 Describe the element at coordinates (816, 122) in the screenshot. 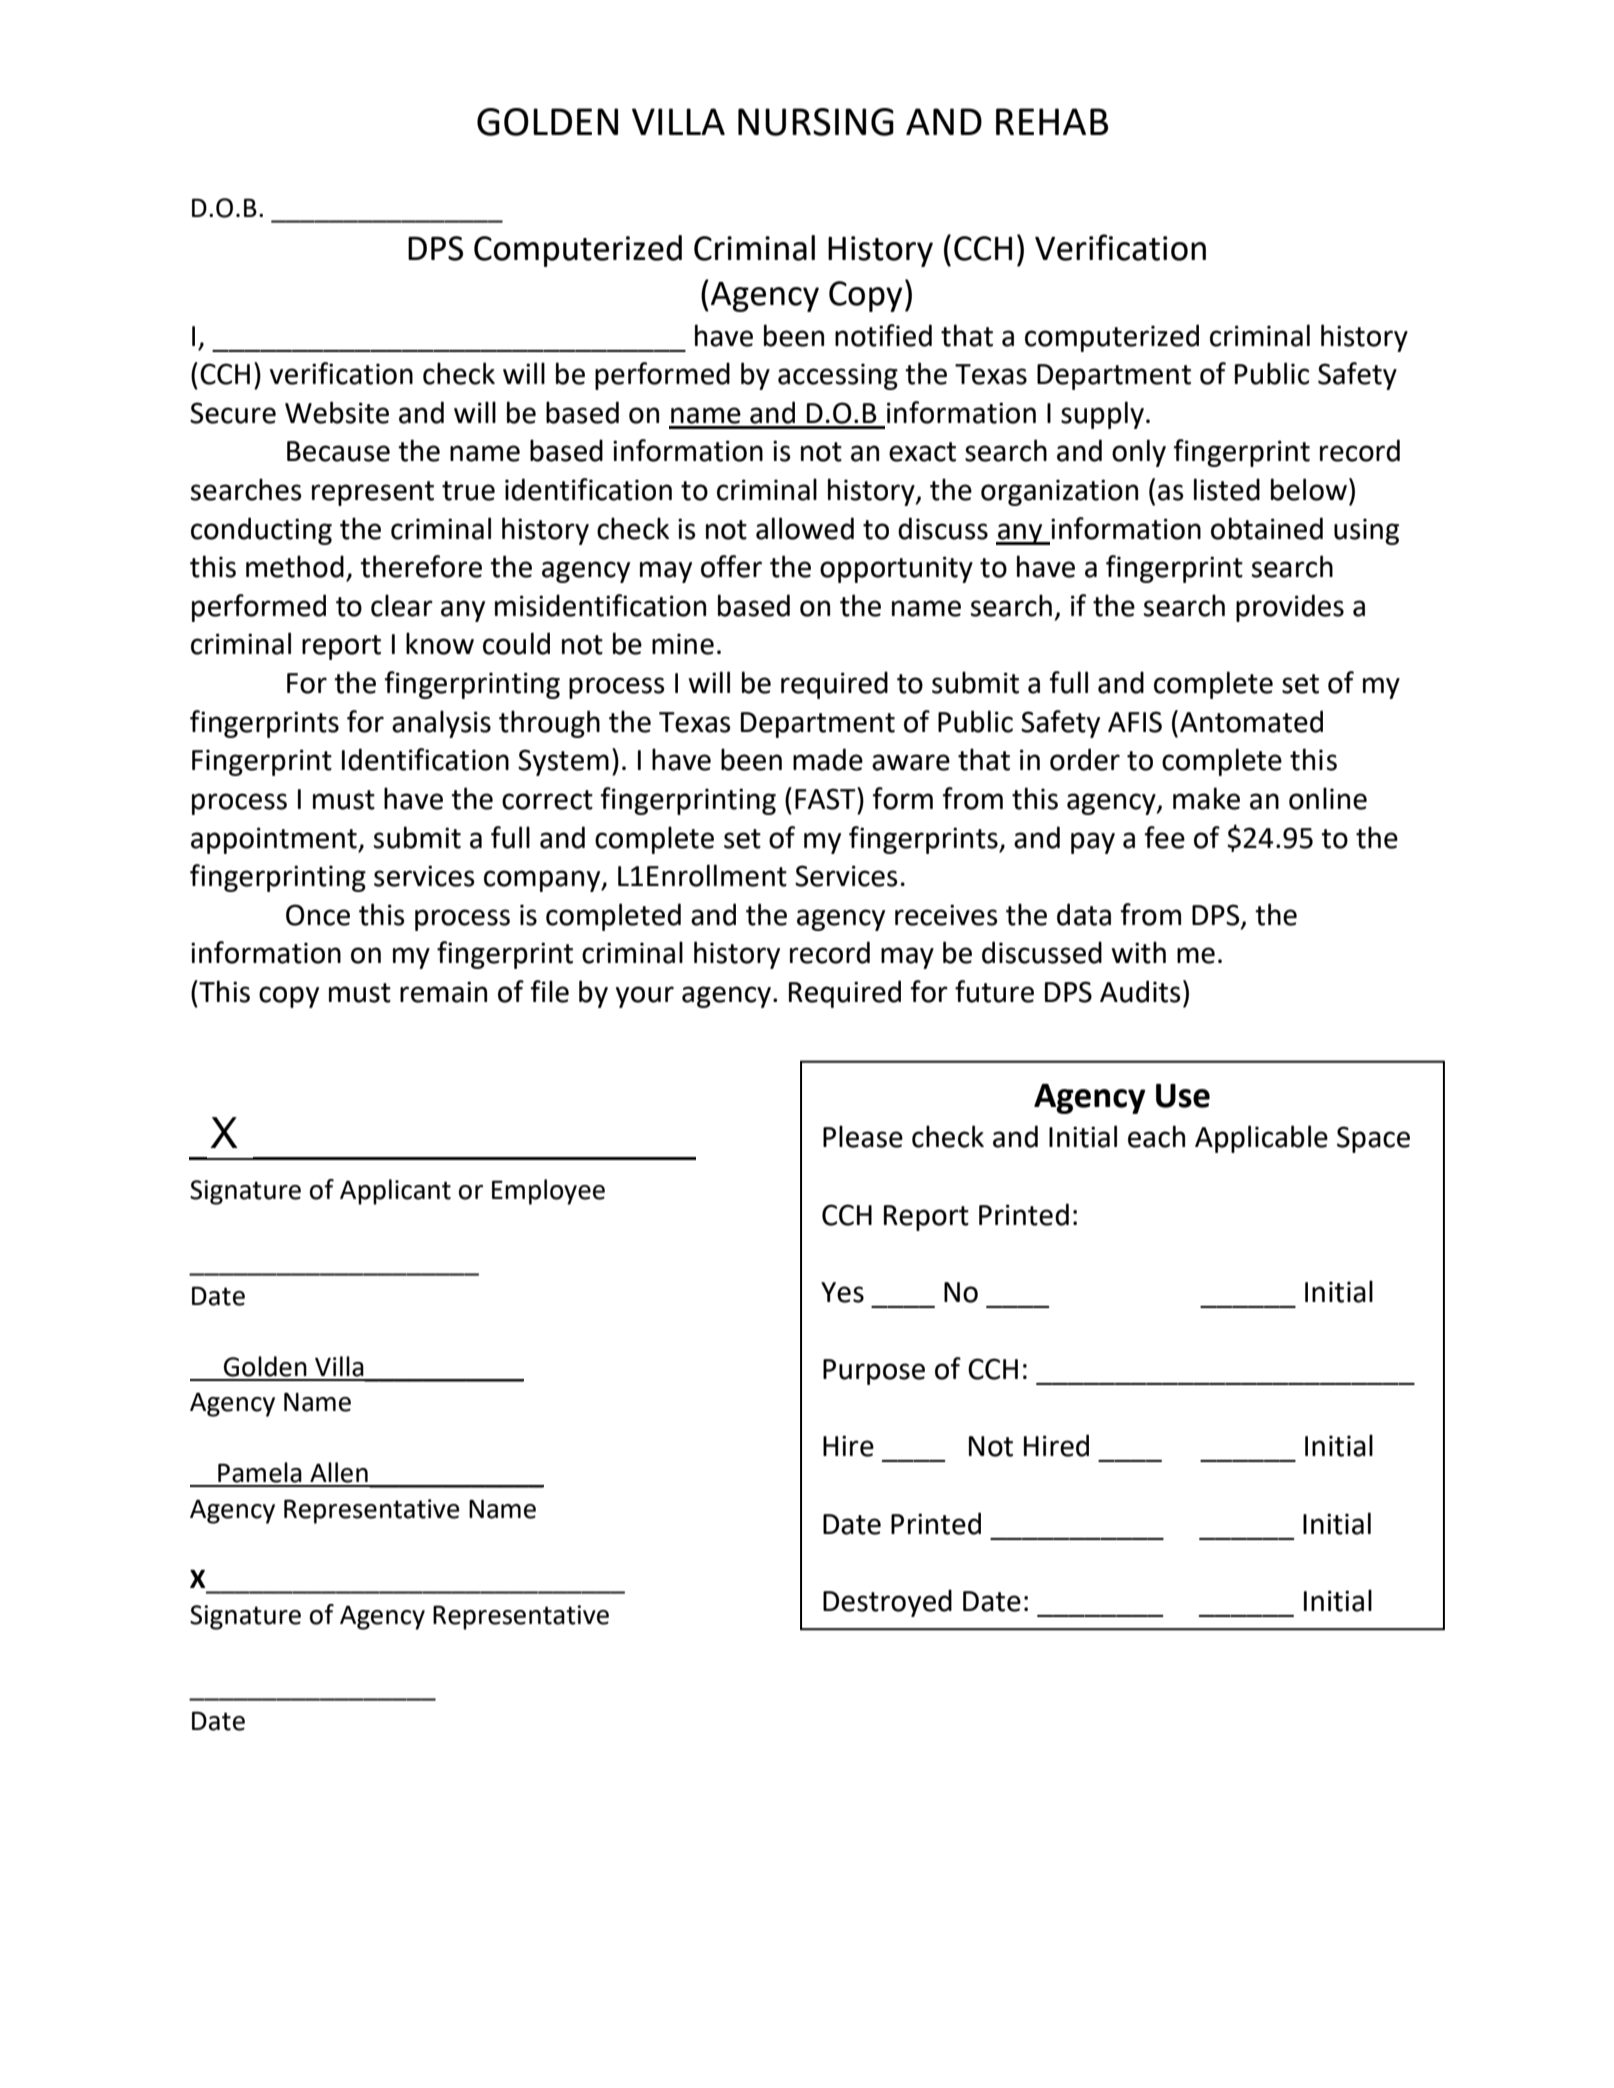

I see `NURSING` at that location.
